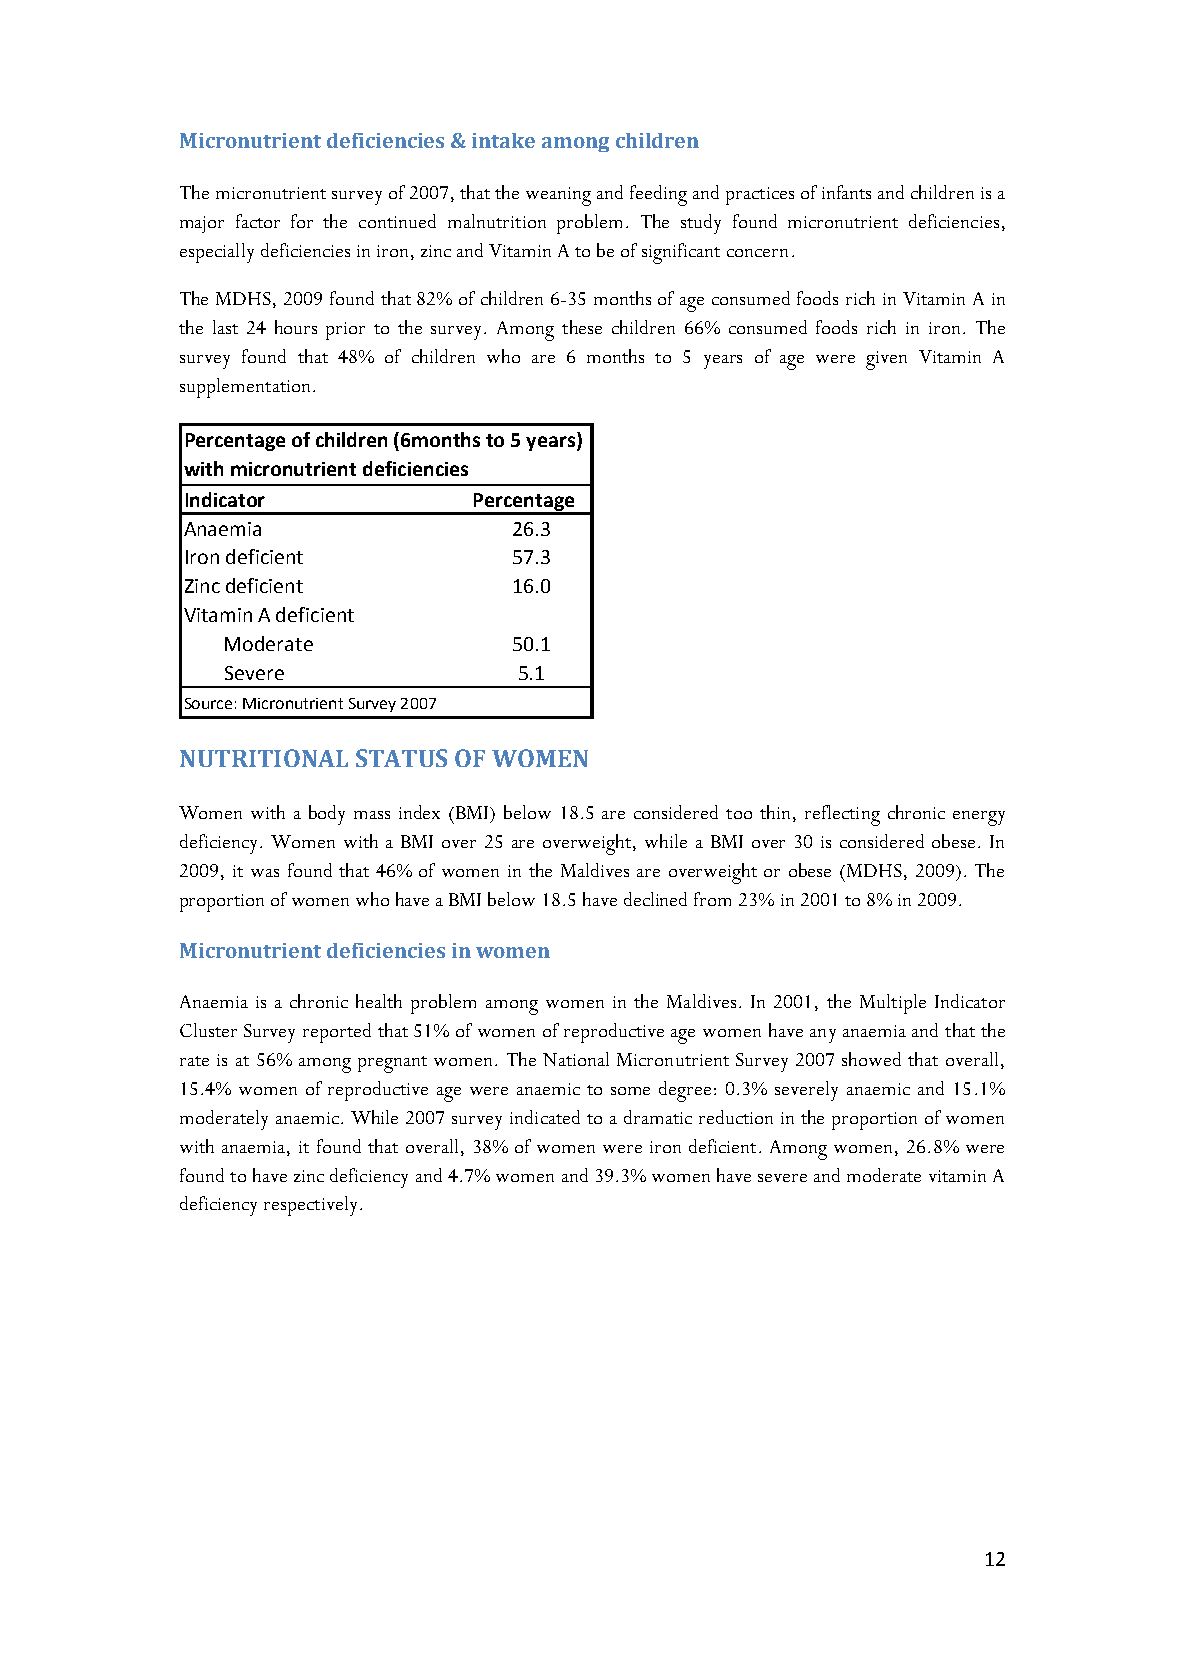 This page has width=1185, height=1678. Describe the element at coordinates (871, 1059) in the page. I see `showed` at that location.
